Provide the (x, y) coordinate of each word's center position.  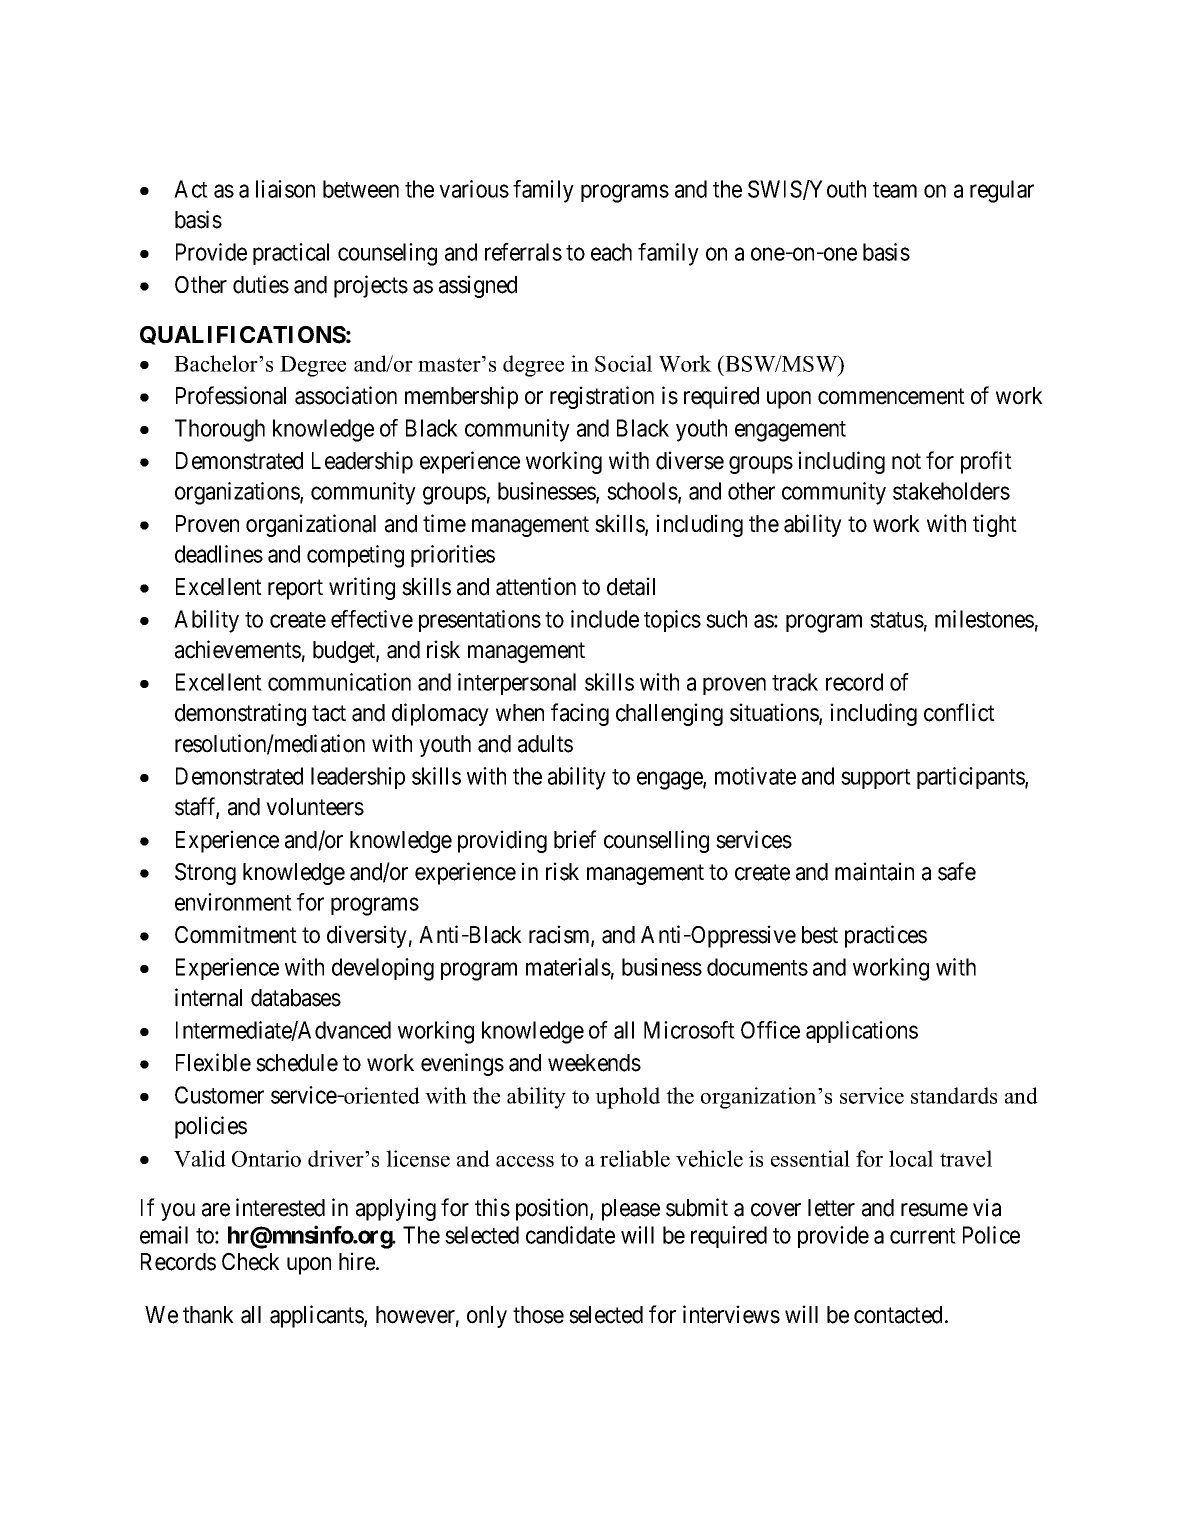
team (895, 190)
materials (568, 967)
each (611, 252)
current (923, 1236)
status (897, 620)
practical (291, 254)
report (295, 589)
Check (251, 1262)
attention (536, 586)
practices (886, 936)
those (538, 1315)
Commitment (236, 934)
